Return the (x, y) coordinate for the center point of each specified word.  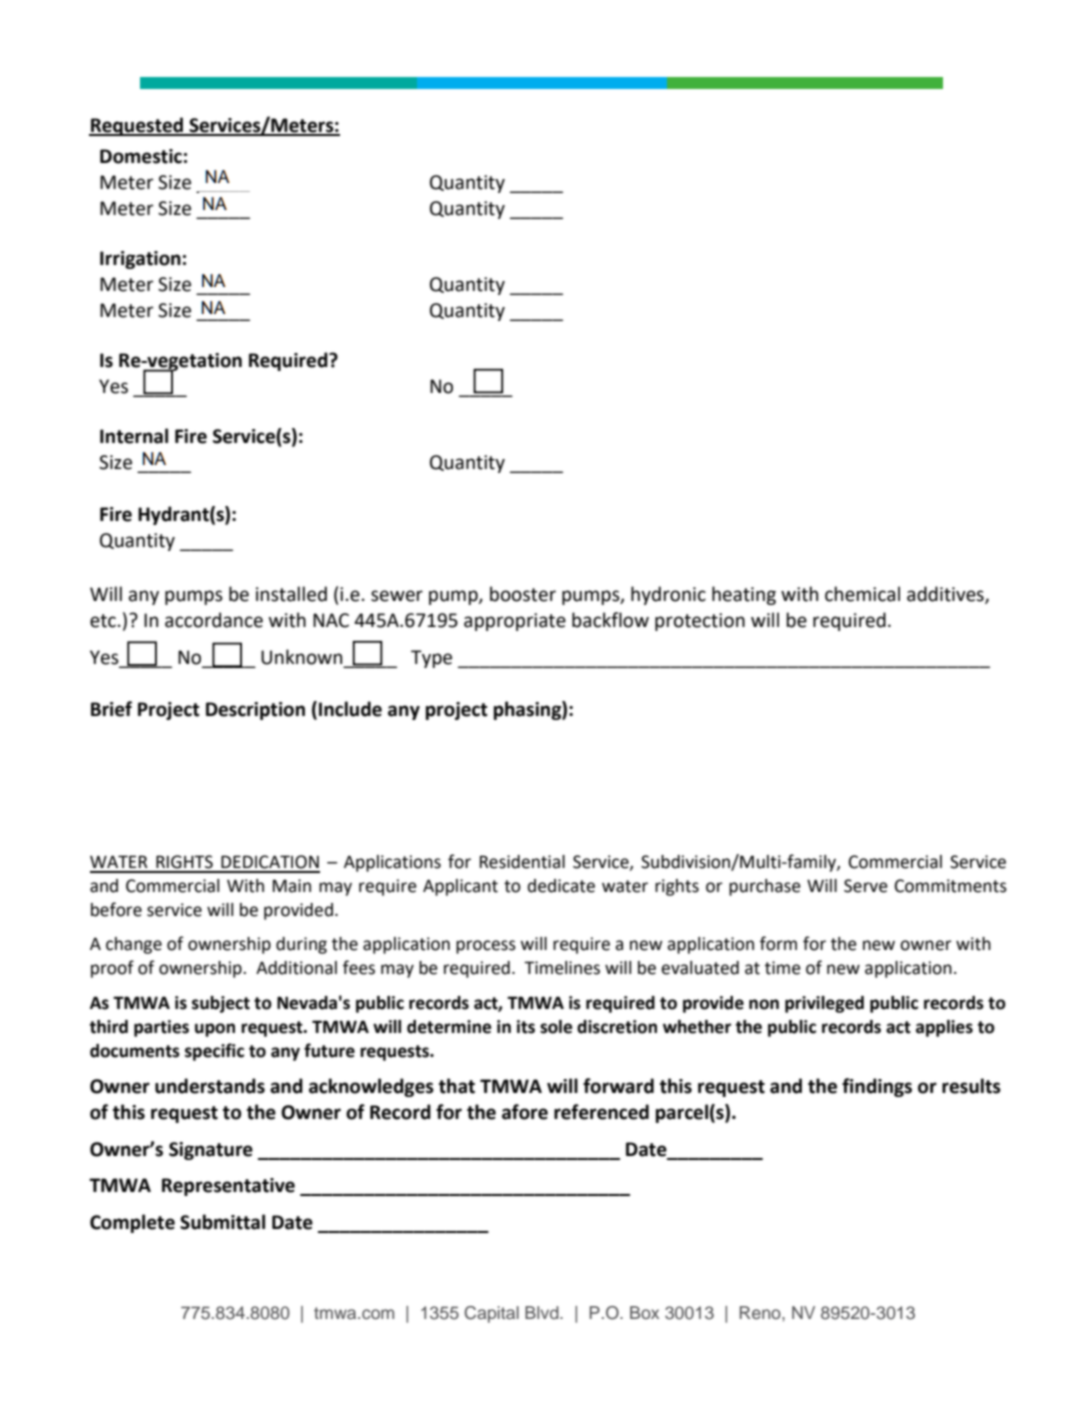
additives (946, 595)
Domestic (141, 156)
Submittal (222, 1222)
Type (431, 659)
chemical (862, 594)
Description (255, 711)
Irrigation (140, 260)
